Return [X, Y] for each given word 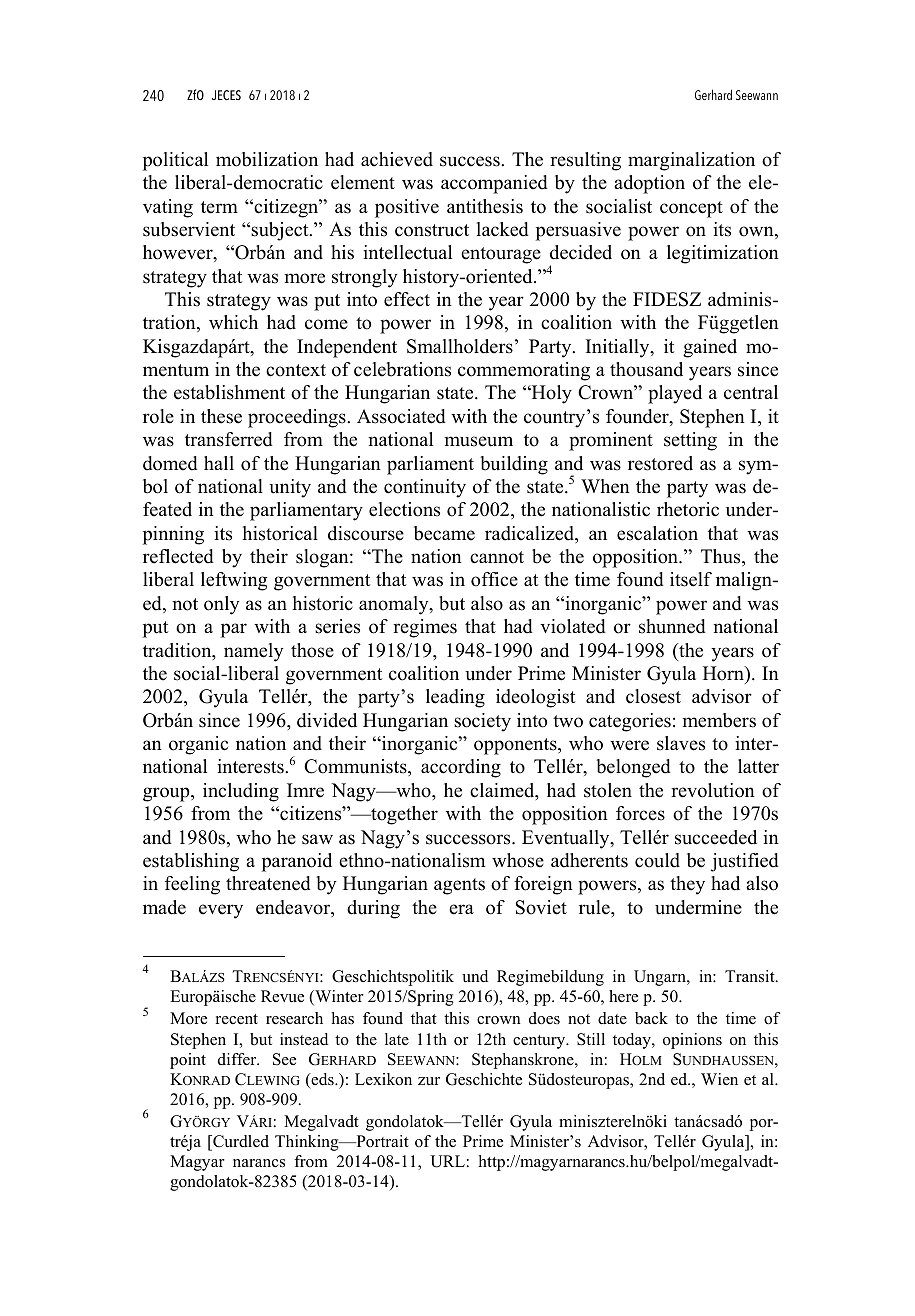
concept [691, 209]
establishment [229, 392]
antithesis [485, 206]
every [221, 911]
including [241, 792]
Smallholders [460, 346]
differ [238, 1059]
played [675, 394]
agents [459, 886]
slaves [681, 743]
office [494, 579]
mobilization [267, 159]
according [461, 768]
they [687, 885]
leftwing [234, 581]
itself [691, 579]
